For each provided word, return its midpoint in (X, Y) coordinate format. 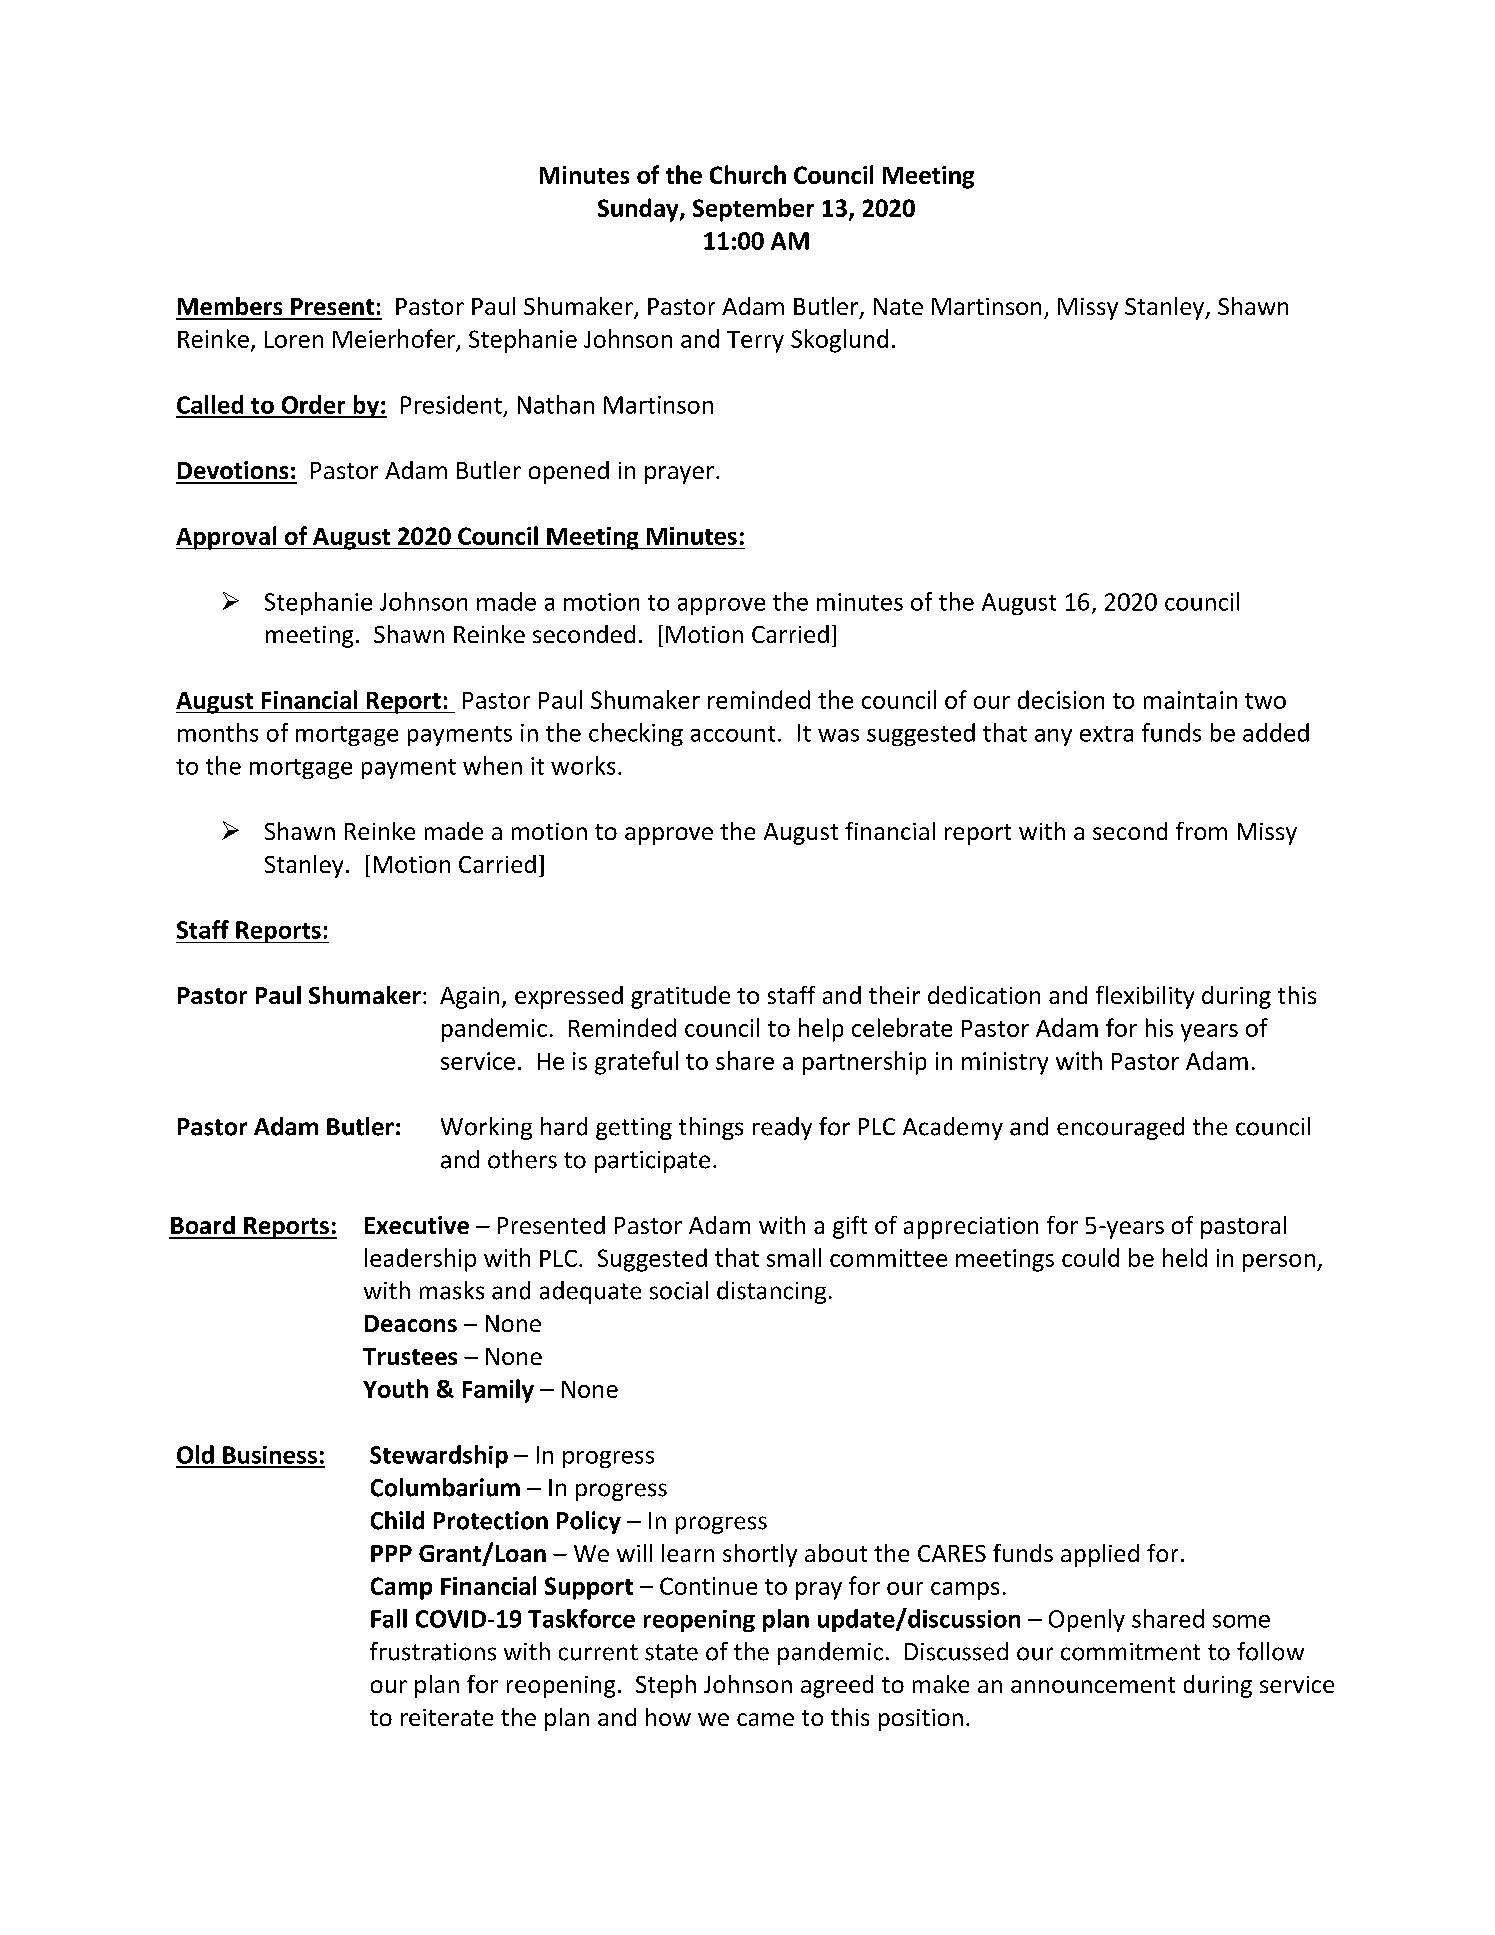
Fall (389, 1618)
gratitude (680, 997)
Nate (898, 306)
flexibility (1145, 997)
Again (469, 998)
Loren (294, 339)
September (753, 210)
